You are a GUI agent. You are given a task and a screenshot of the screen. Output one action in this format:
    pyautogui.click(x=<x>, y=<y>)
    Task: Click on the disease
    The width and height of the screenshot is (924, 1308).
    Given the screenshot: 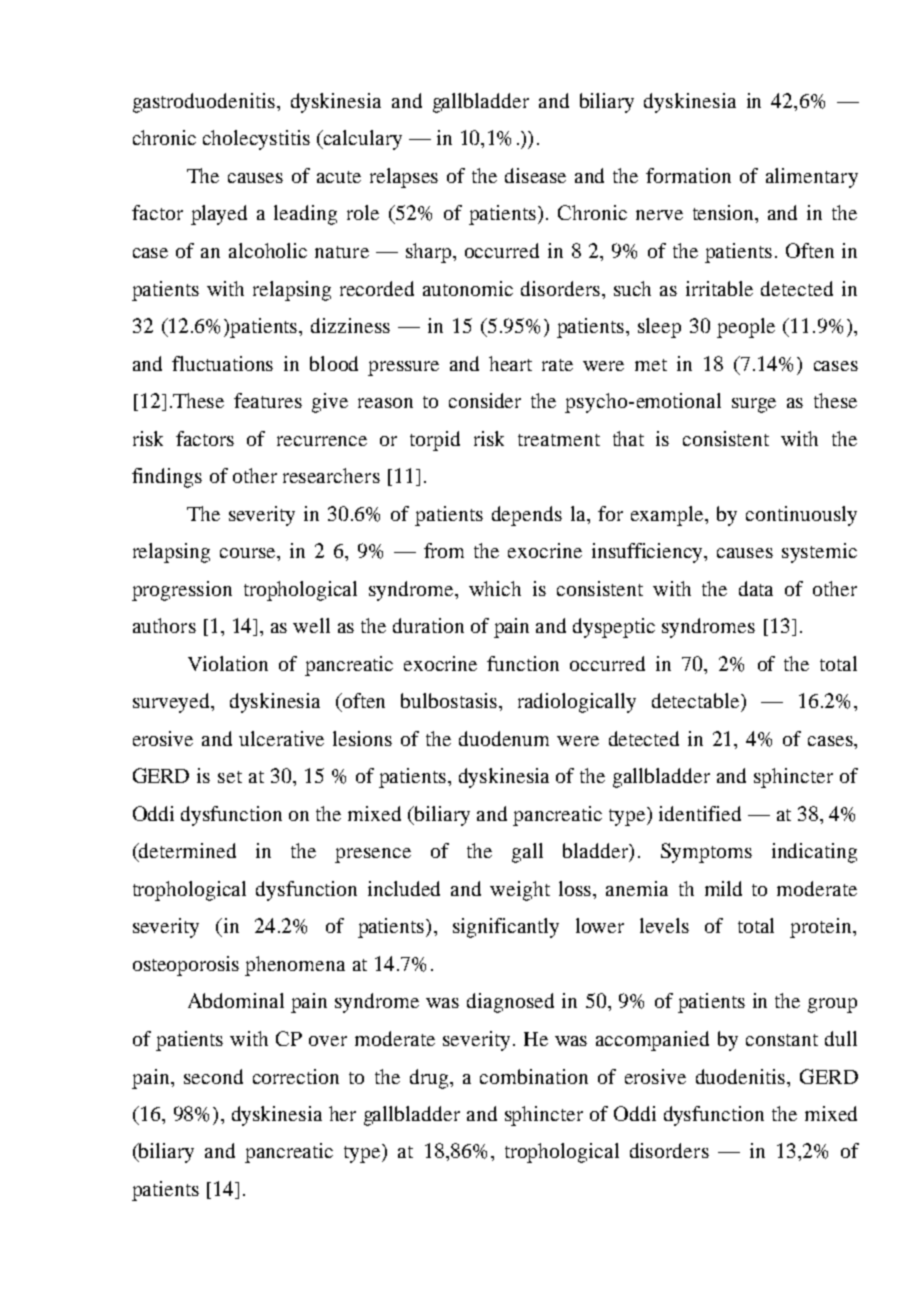 What is the action you would take?
    pyautogui.click(x=535, y=175)
